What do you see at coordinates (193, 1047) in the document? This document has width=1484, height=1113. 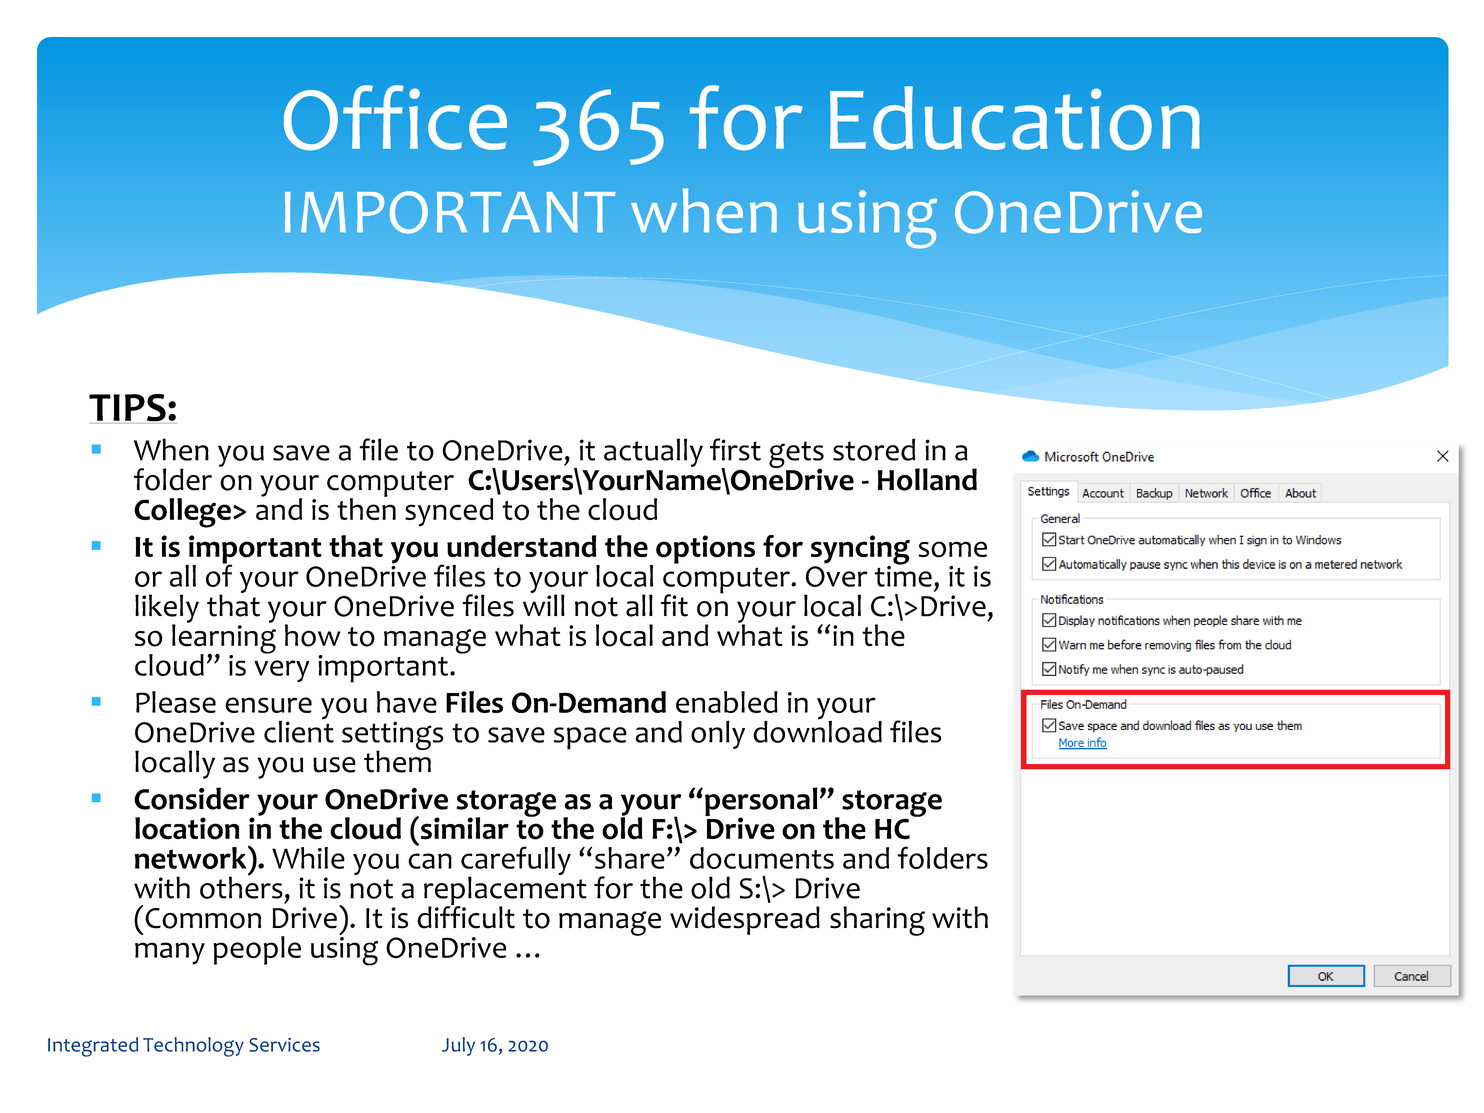 I see `Technology` at bounding box center [193, 1047].
